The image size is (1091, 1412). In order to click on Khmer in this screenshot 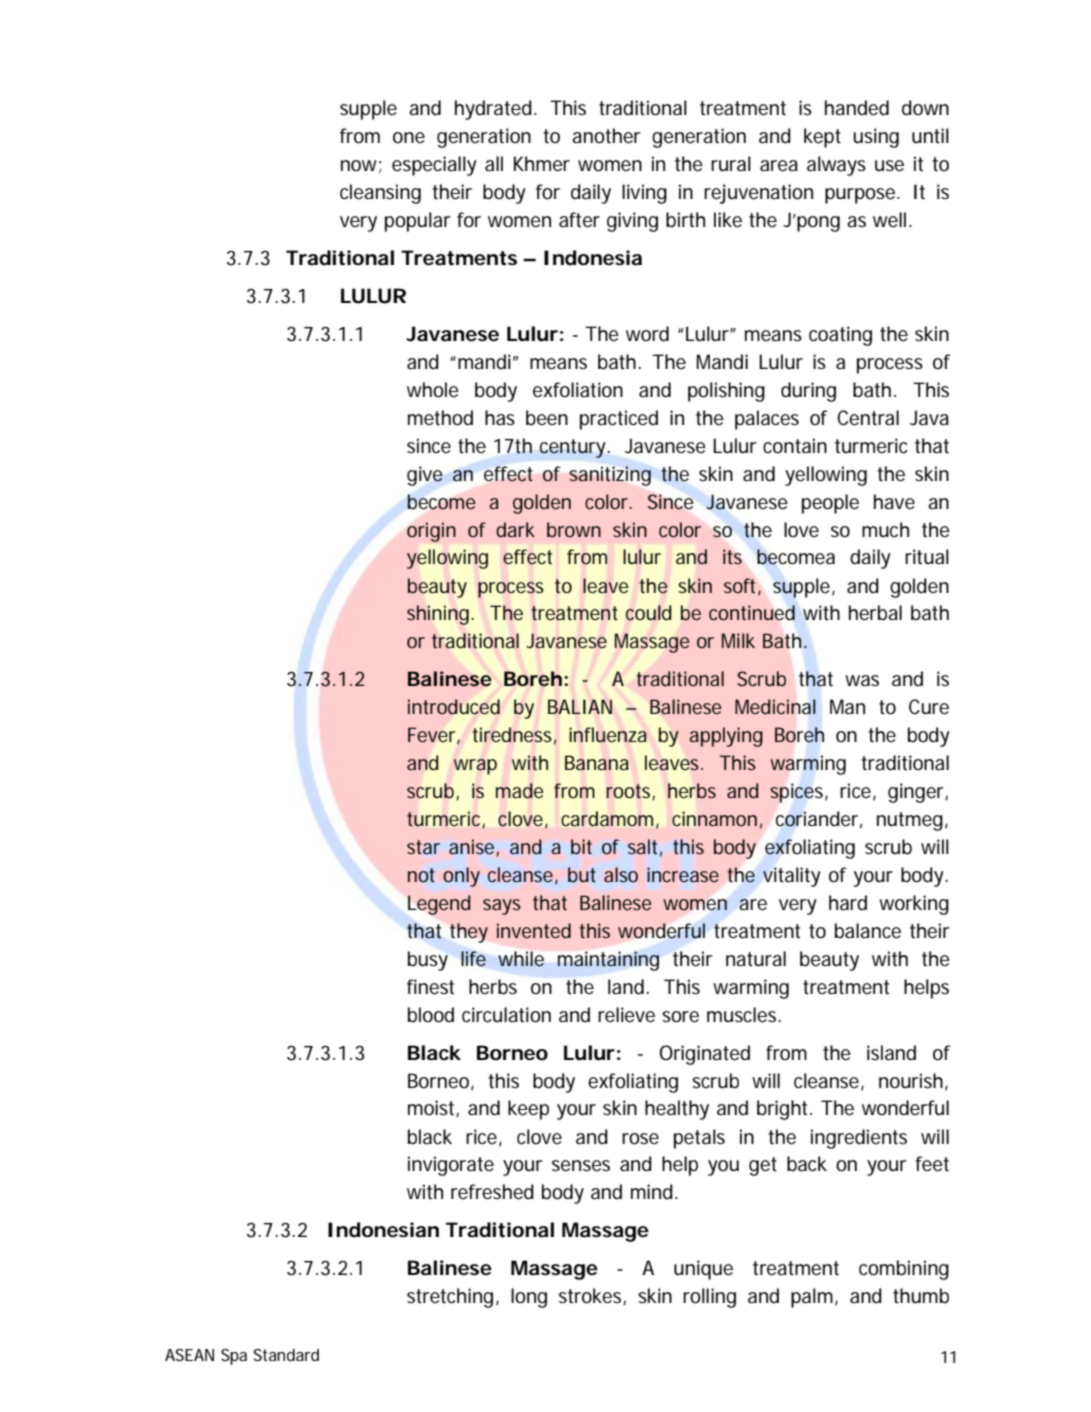, I will do `click(542, 163)`.
